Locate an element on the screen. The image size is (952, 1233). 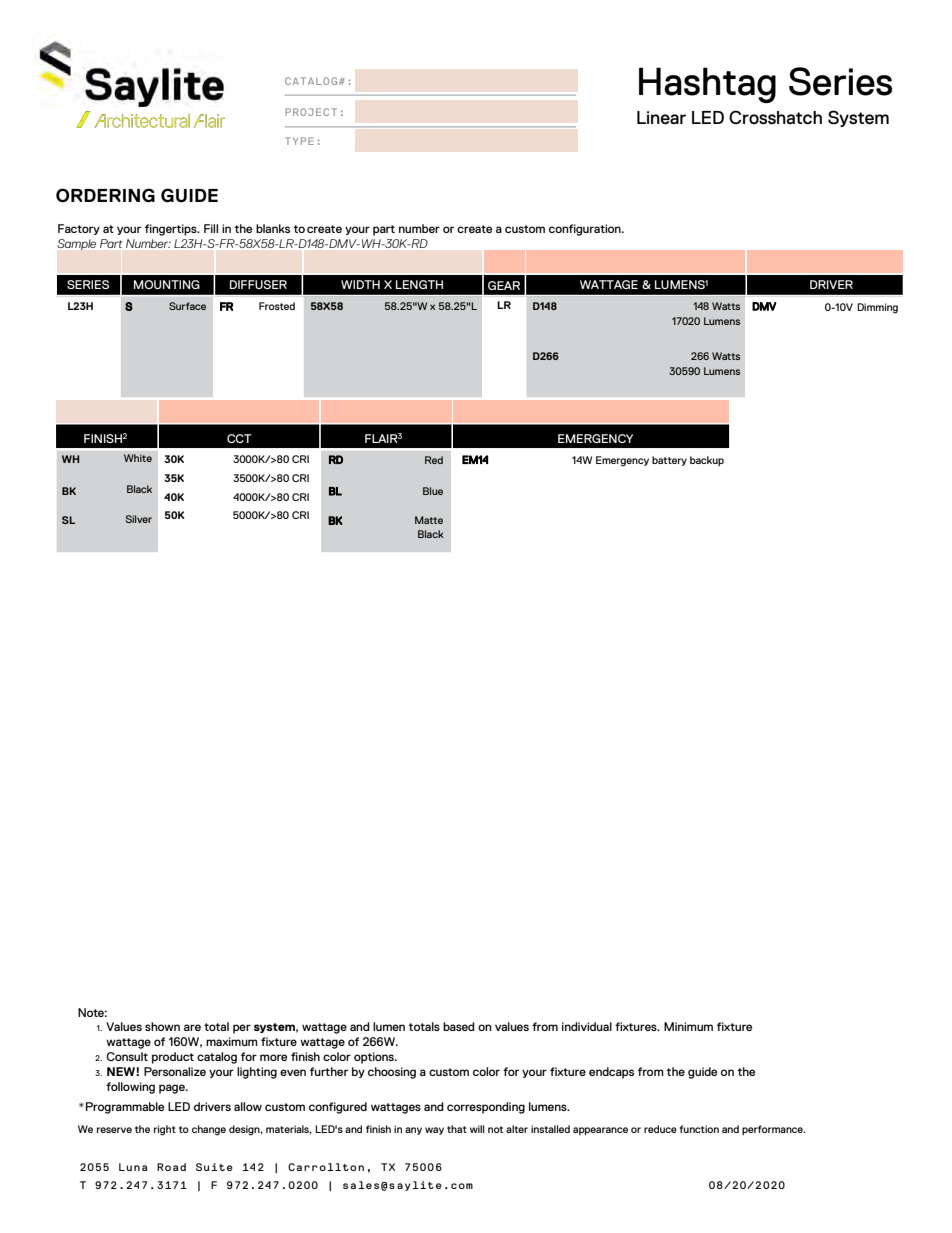
GEAR is located at coordinates (504, 285).
